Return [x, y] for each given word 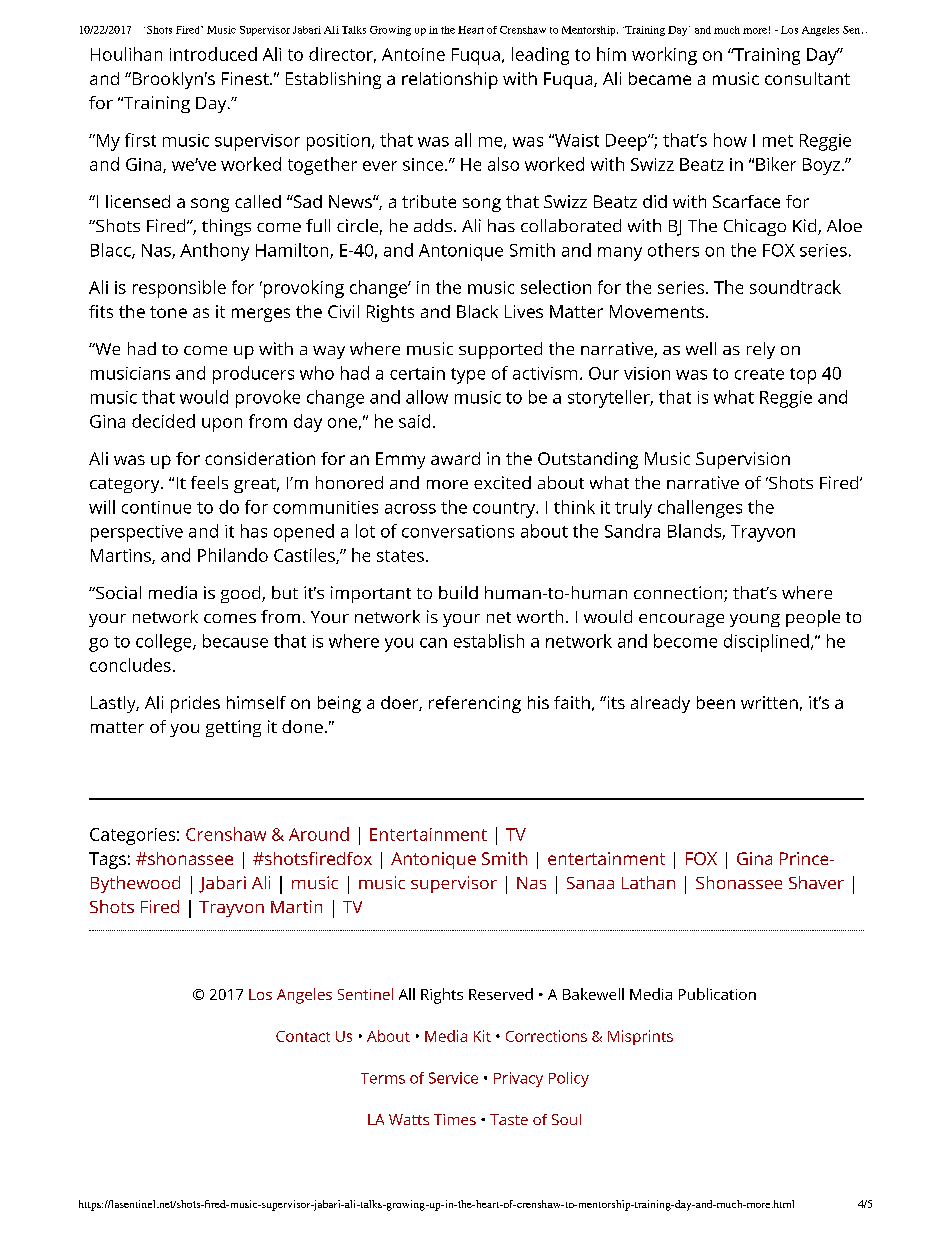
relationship [450, 80]
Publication [717, 994]
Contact [303, 1036]
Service [453, 1078]
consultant [807, 78]
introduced [213, 54]
